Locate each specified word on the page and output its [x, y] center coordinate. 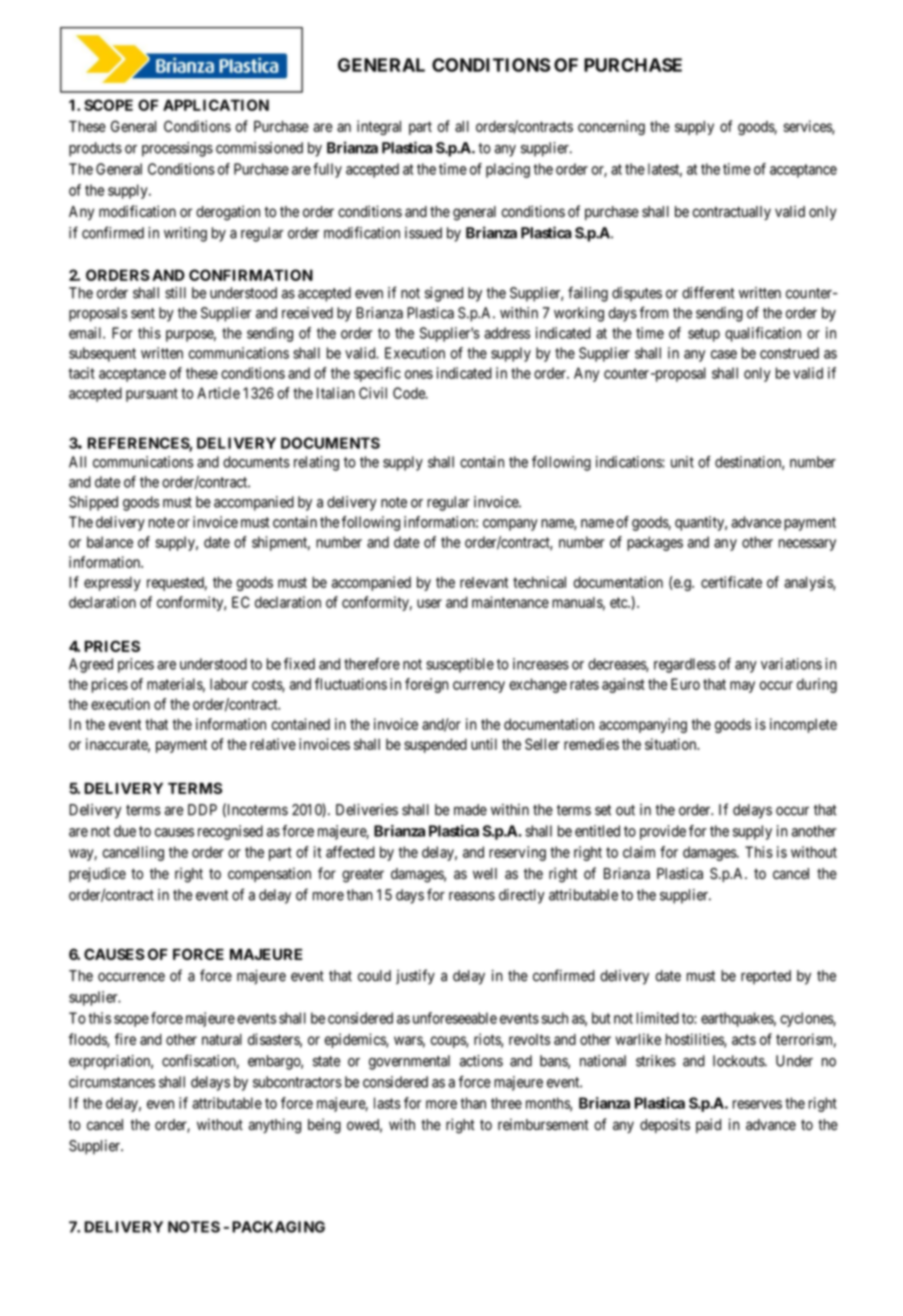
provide [663, 832]
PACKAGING [278, 1227]
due [125, 831]
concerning [611, 127]
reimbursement [543, 1124]
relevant [484, 582]
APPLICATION [216, 105]
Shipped [93, 503]
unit [682, 462]
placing [508, 170]
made [470, 810]
